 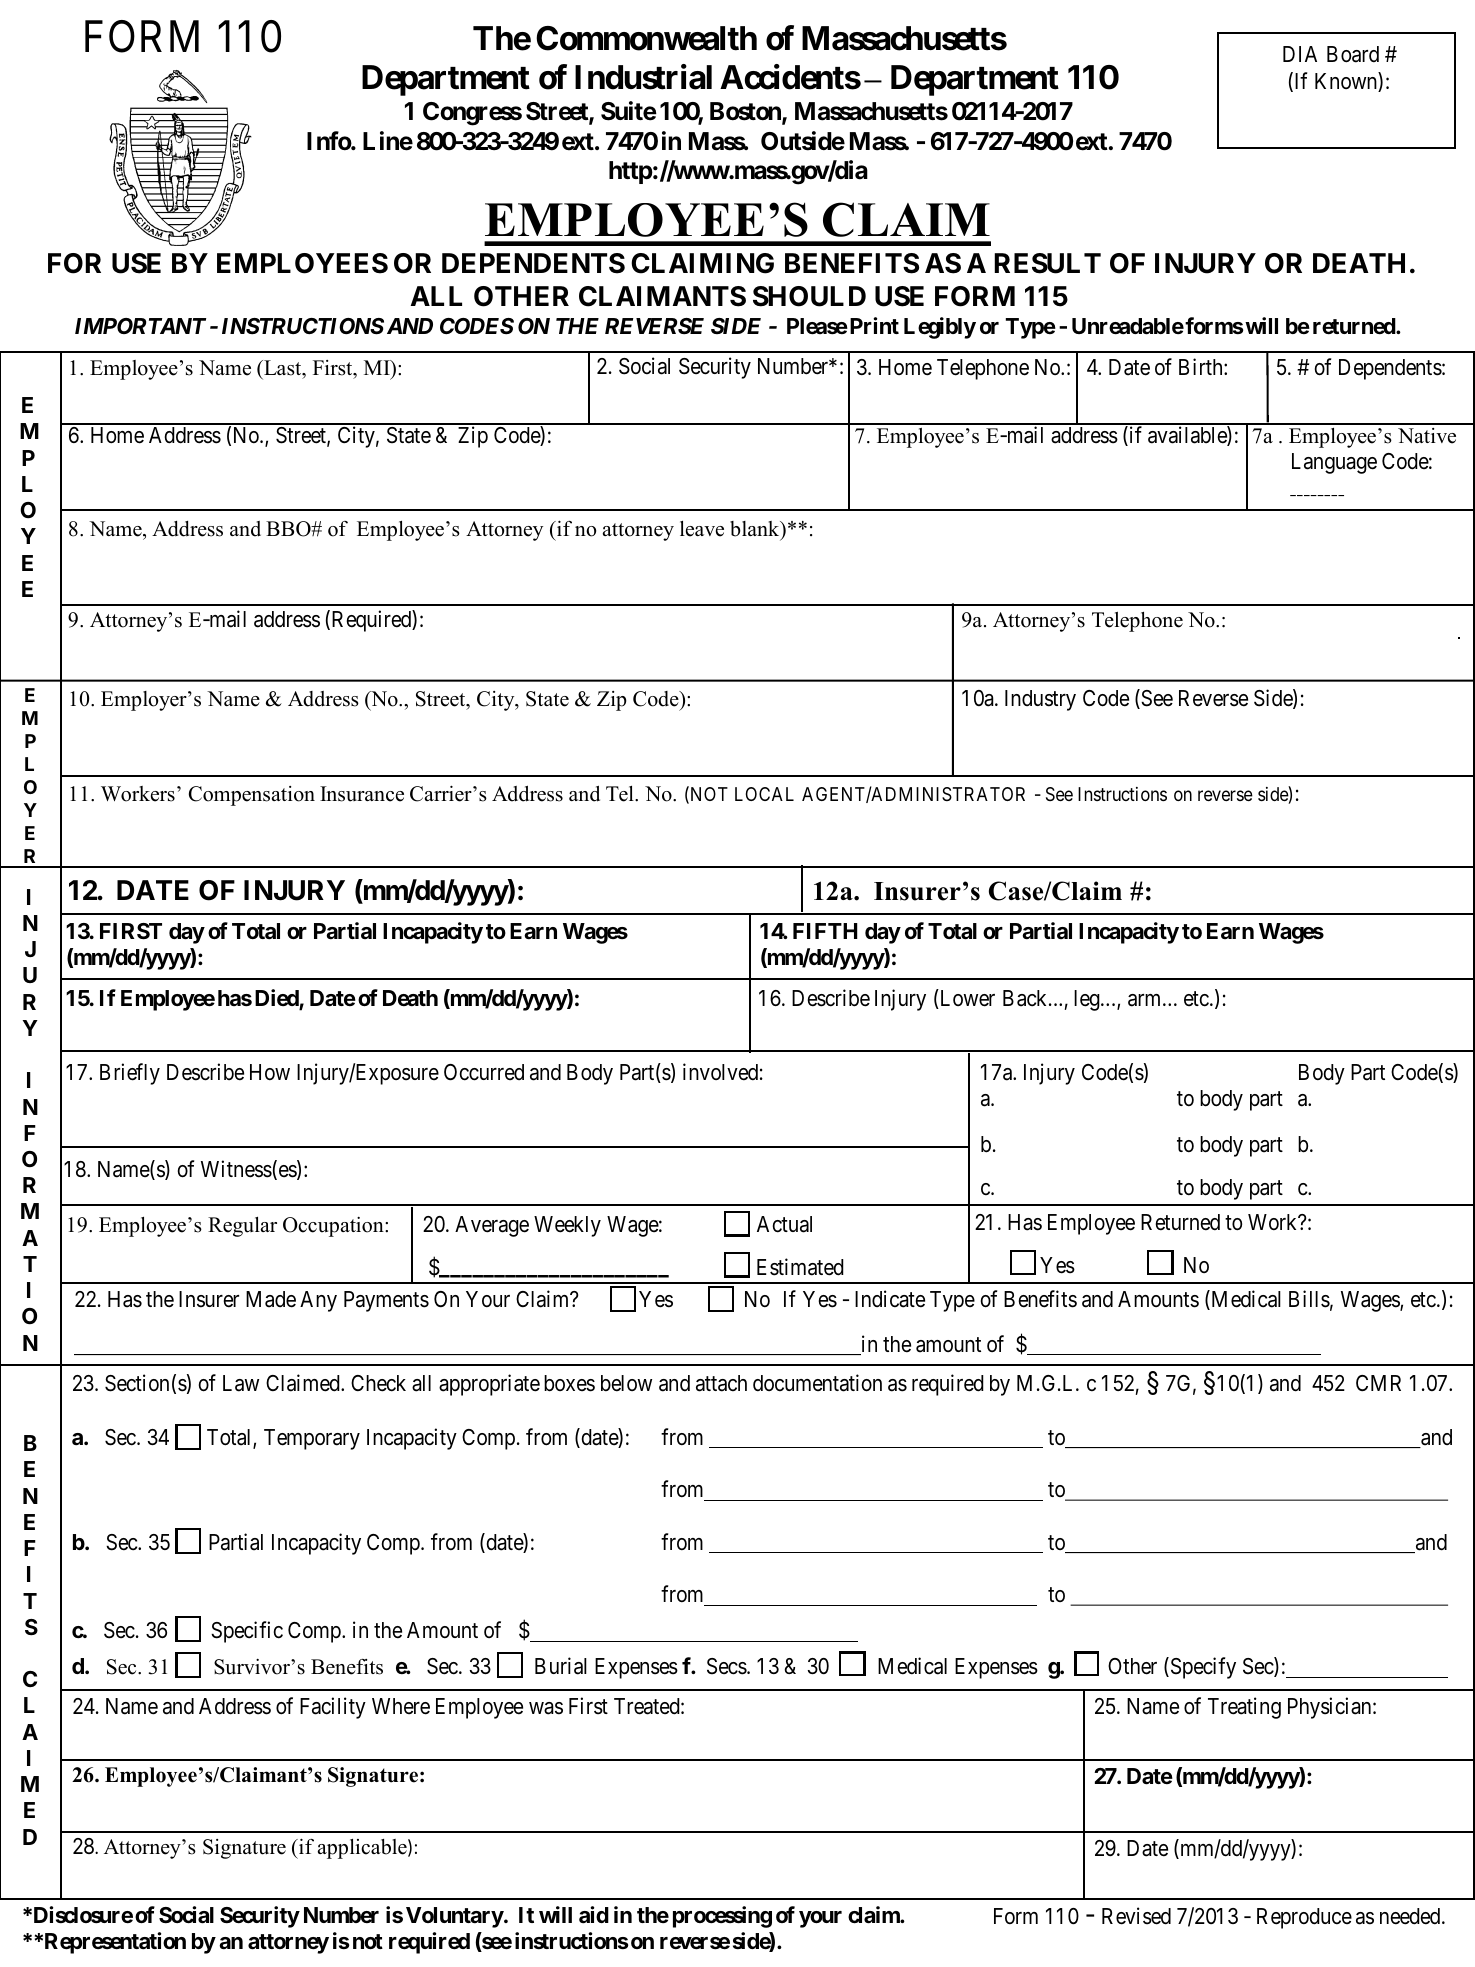 I want to click on documentation, so click(x=817, y=1383).
